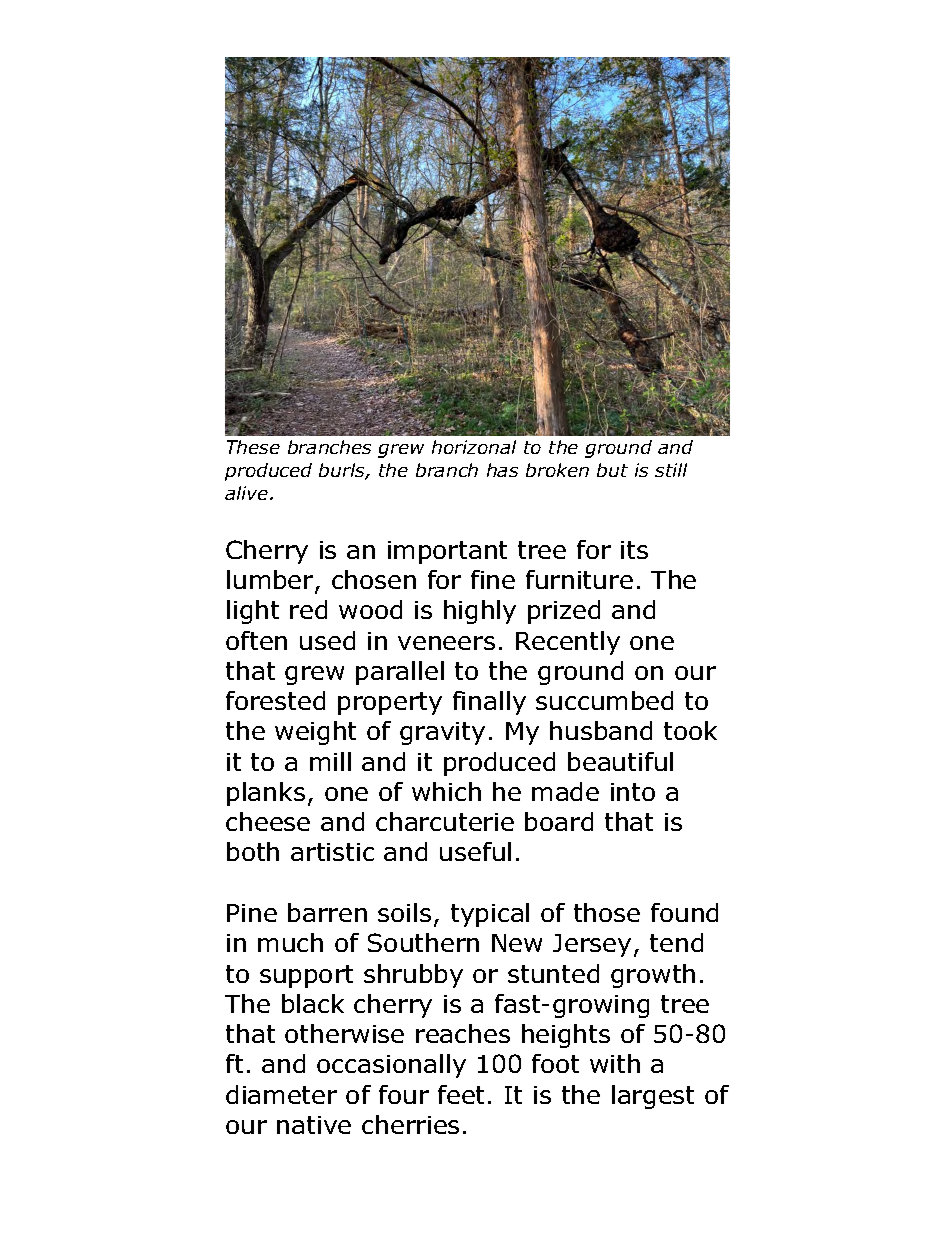  I want to click on These, so click(253, 447).
